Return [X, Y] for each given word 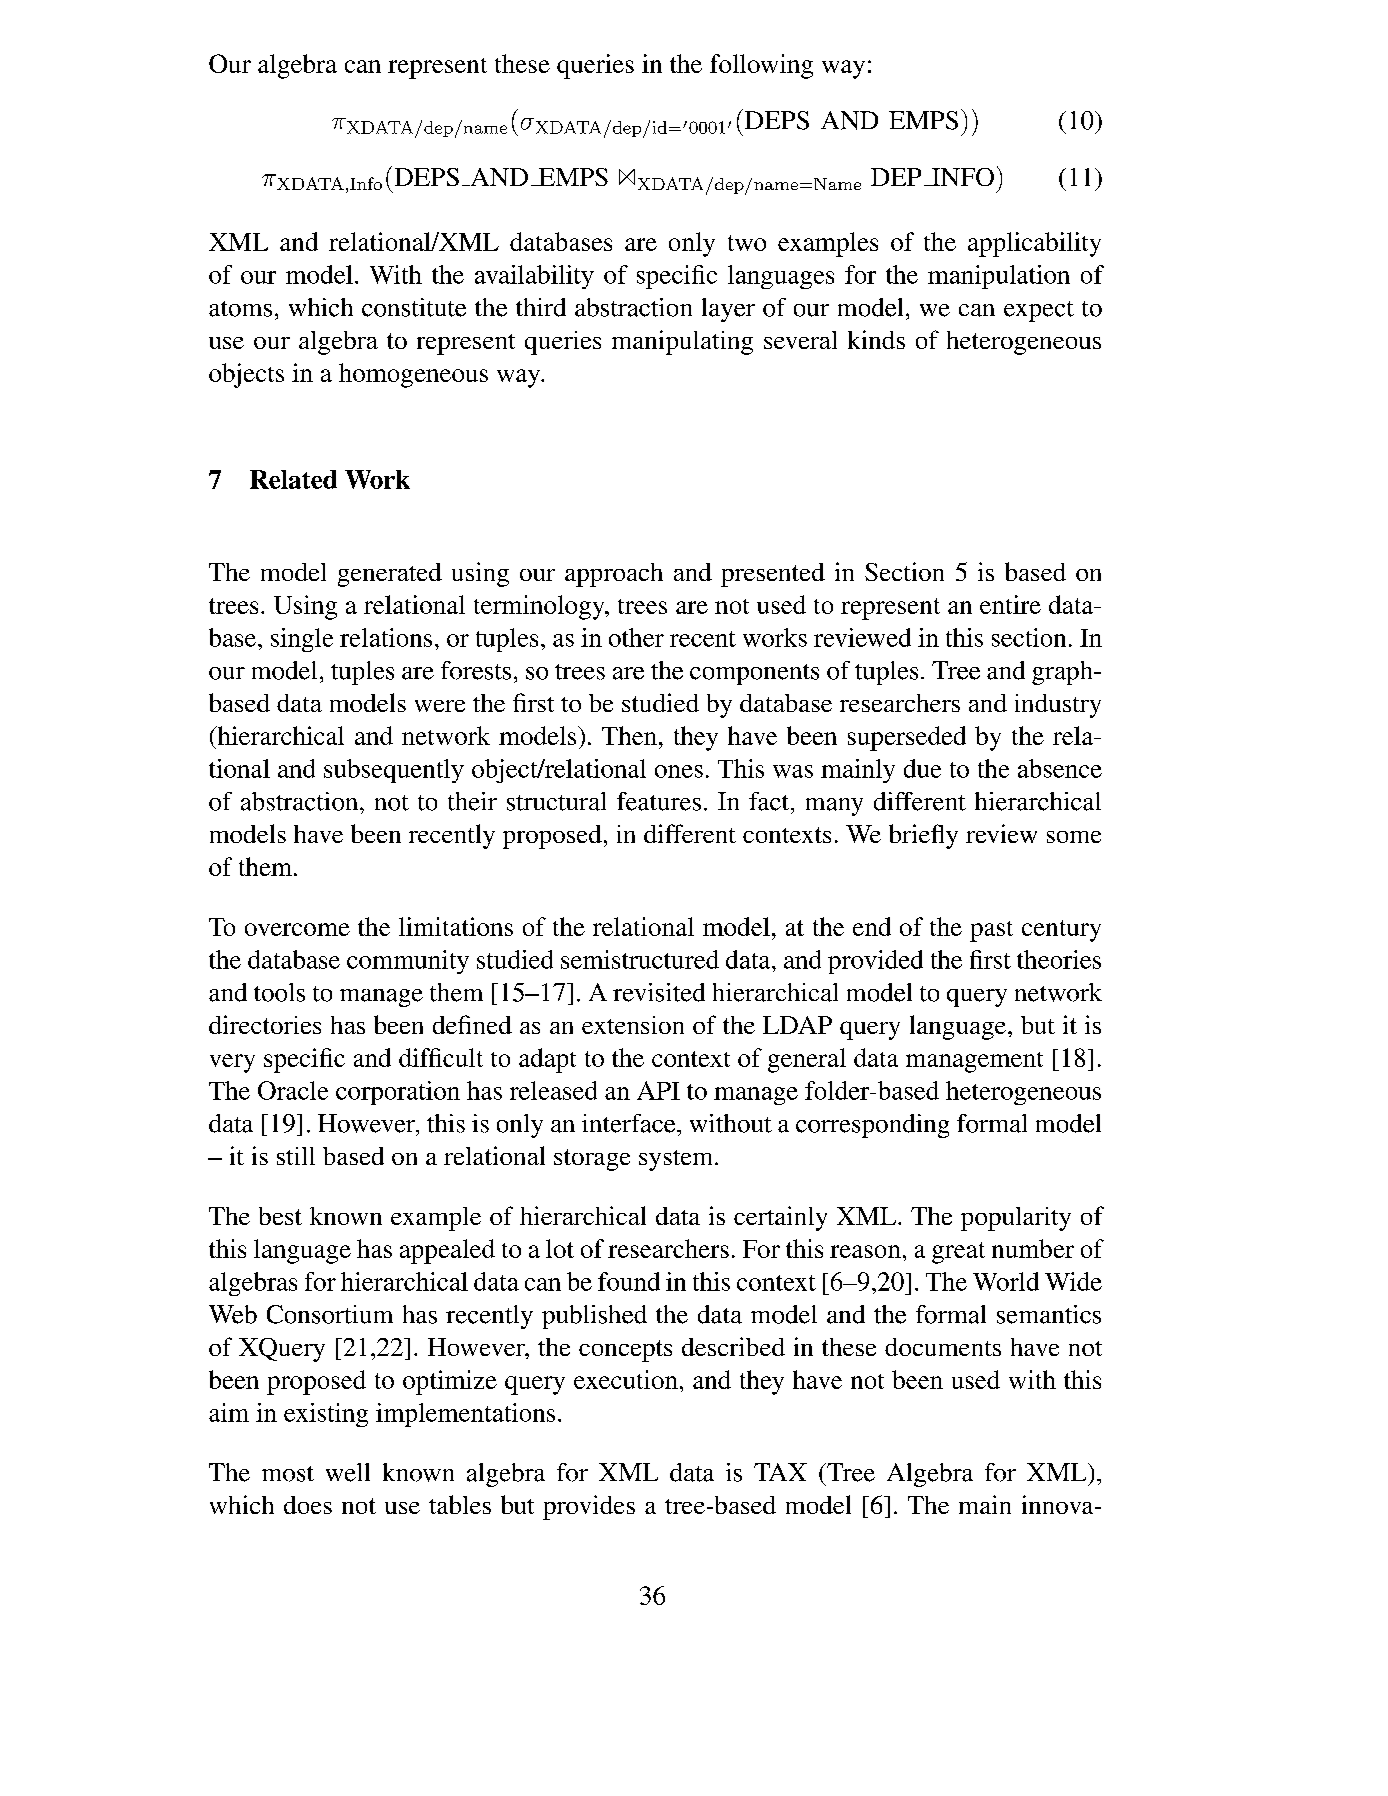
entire [1010, 604]
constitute [414, 307]
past [991, 931]
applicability [1034, 244]
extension [633, 1025]
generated [390, 575]
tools [279, 992]
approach [614, 575]
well [348, 1472]
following [761, 66]
